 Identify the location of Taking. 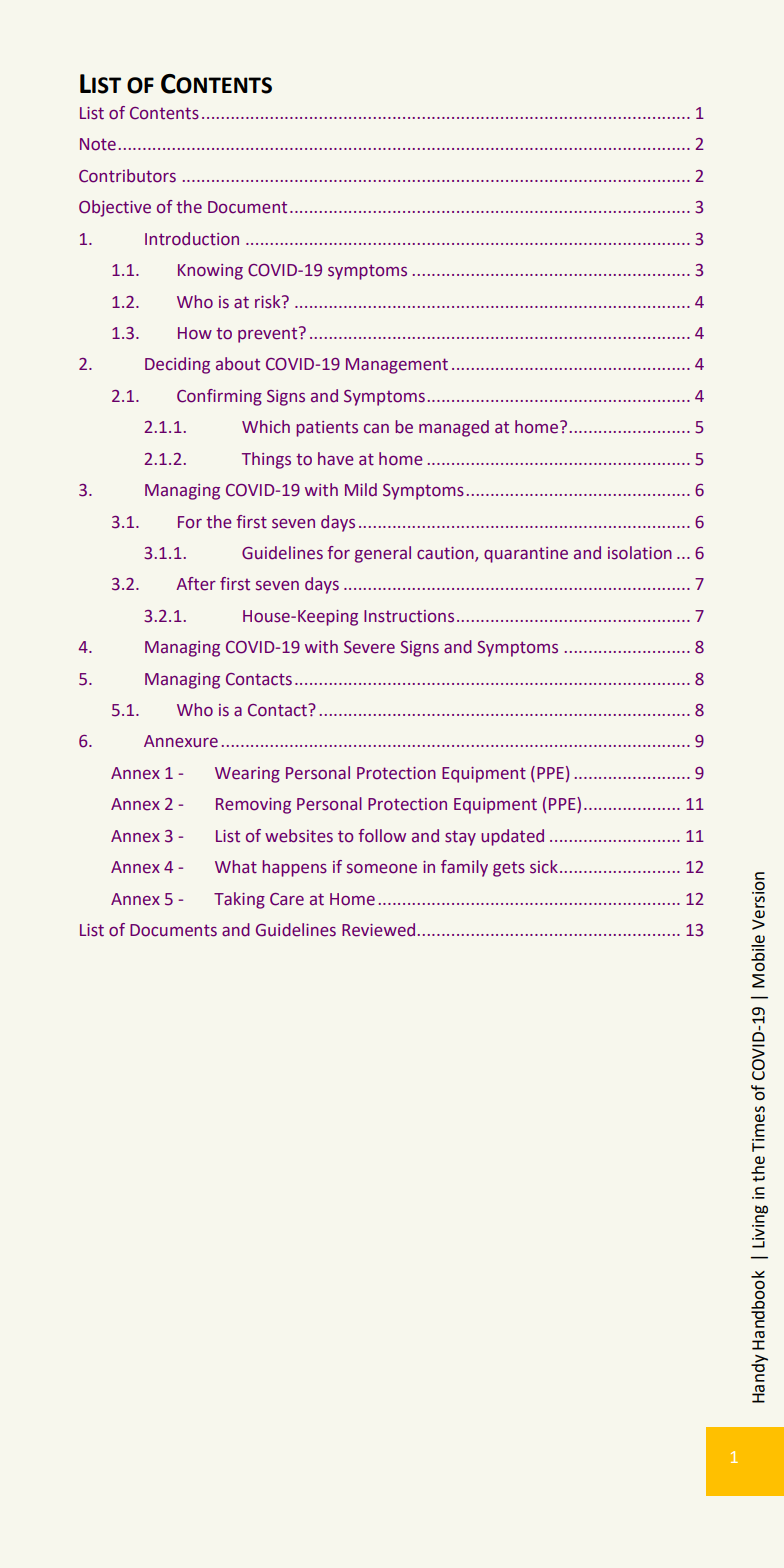
(239, 900).
